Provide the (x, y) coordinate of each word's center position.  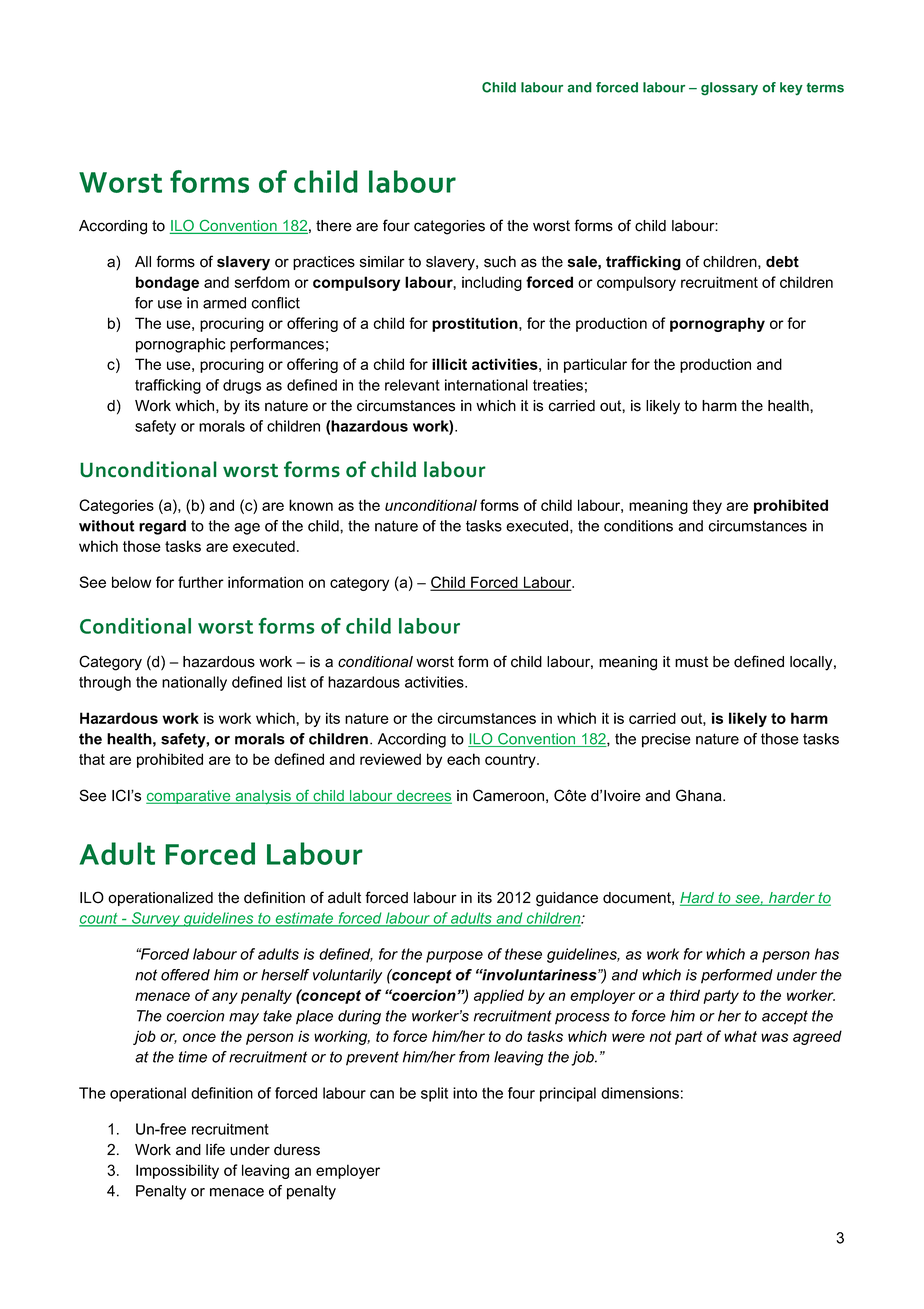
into (465, 1093)
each (463, 759)
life (215, 1149)
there (334, 226)
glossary (729, 89)
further (201, 582)
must (691, 662)
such (500, 262)
